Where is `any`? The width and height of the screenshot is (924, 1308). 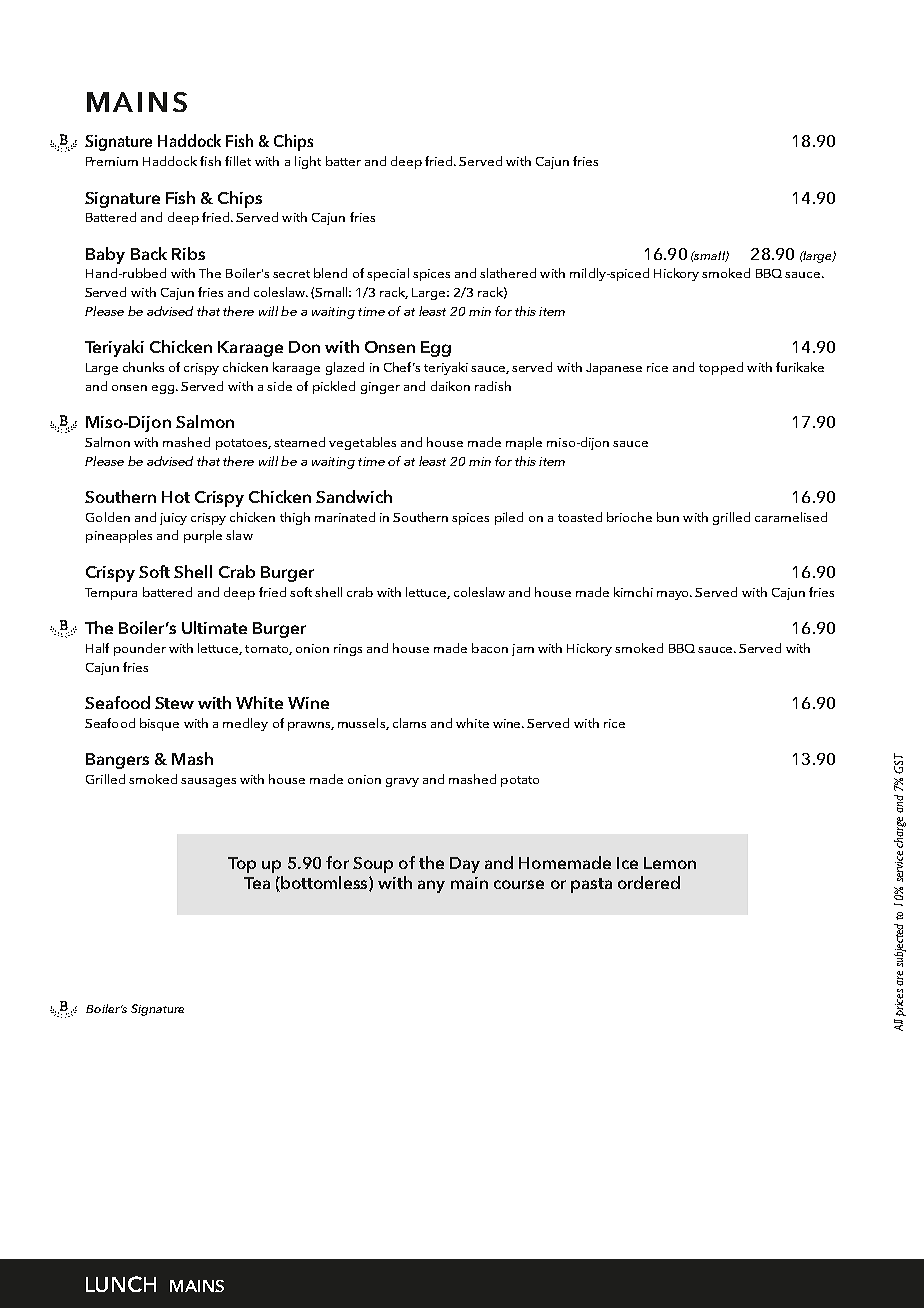
any is located at coordinates (431, 886).
